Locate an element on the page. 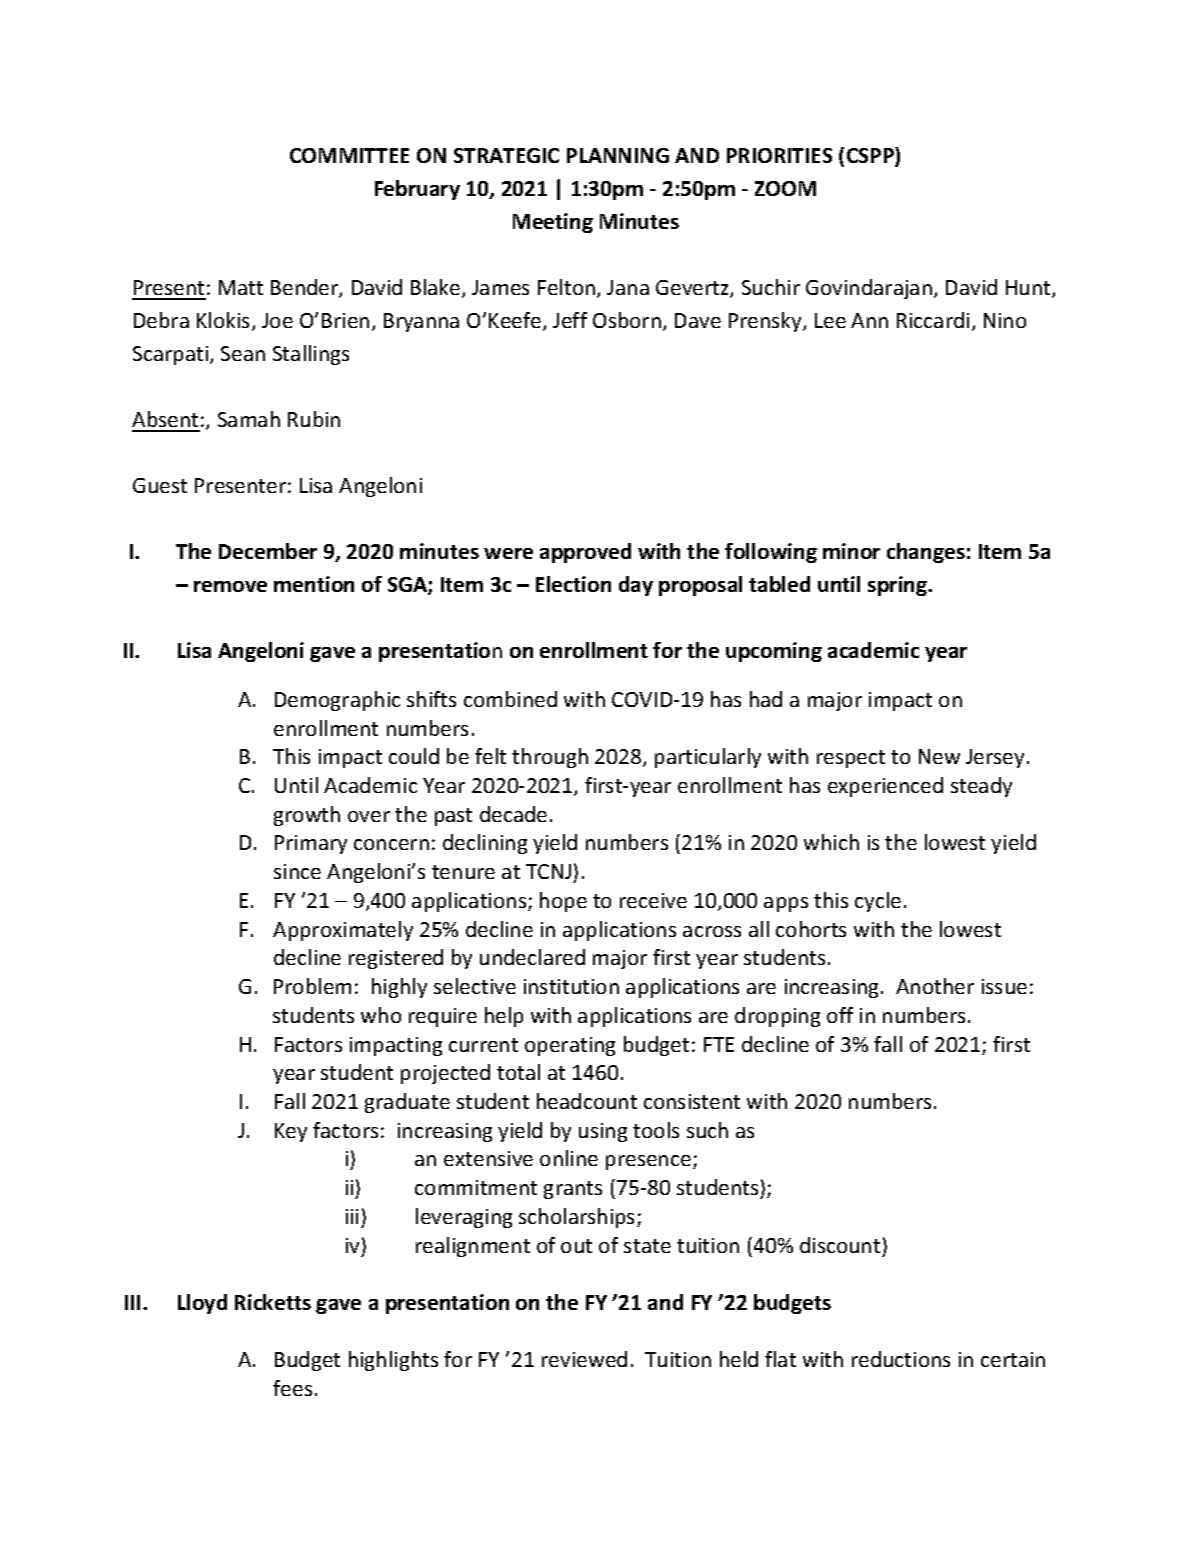 The image size is (1200, 1553). spring is located at coordinates (899, 586).
